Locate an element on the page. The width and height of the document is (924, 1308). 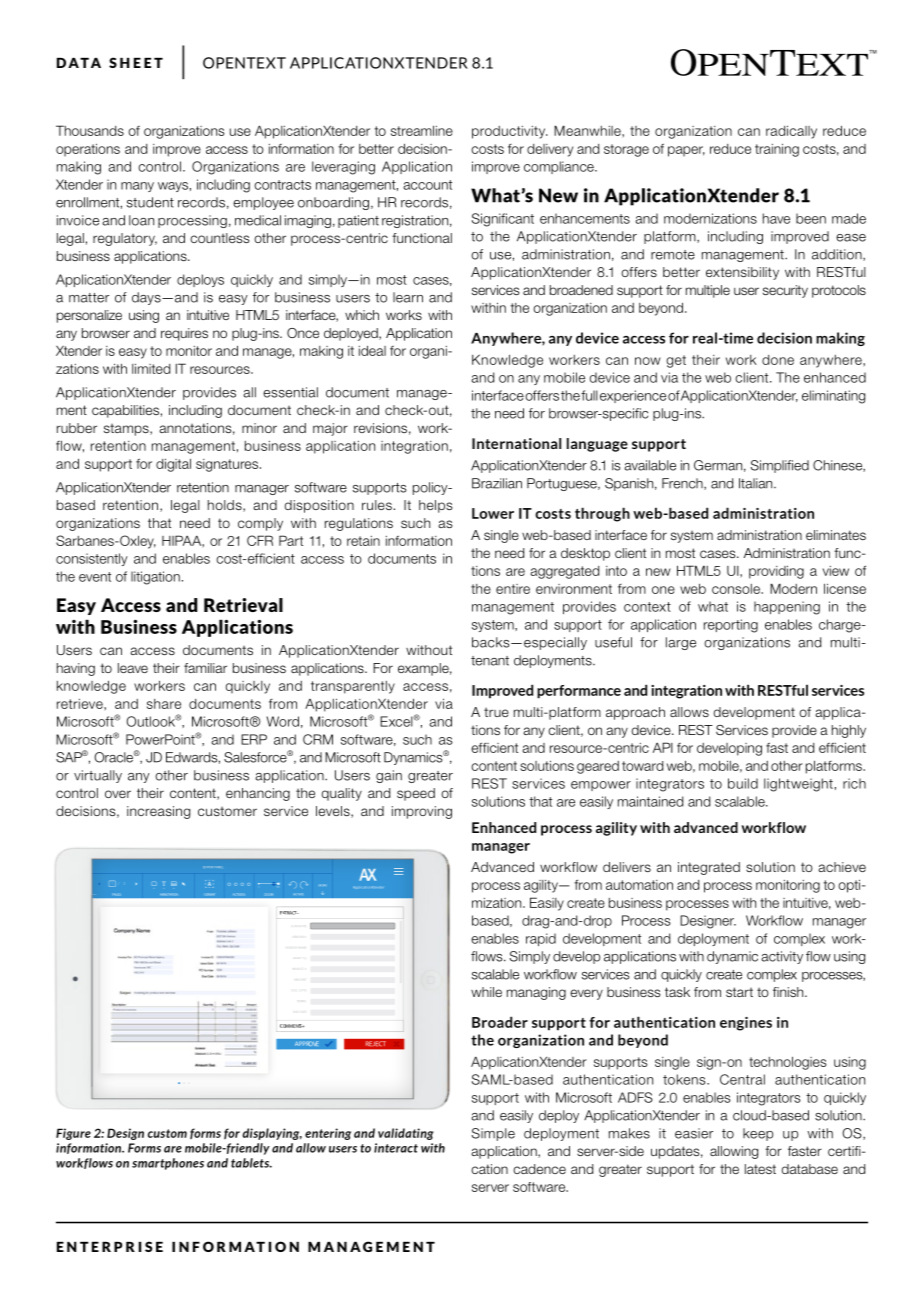
account is located at coordinates (427, 185).
